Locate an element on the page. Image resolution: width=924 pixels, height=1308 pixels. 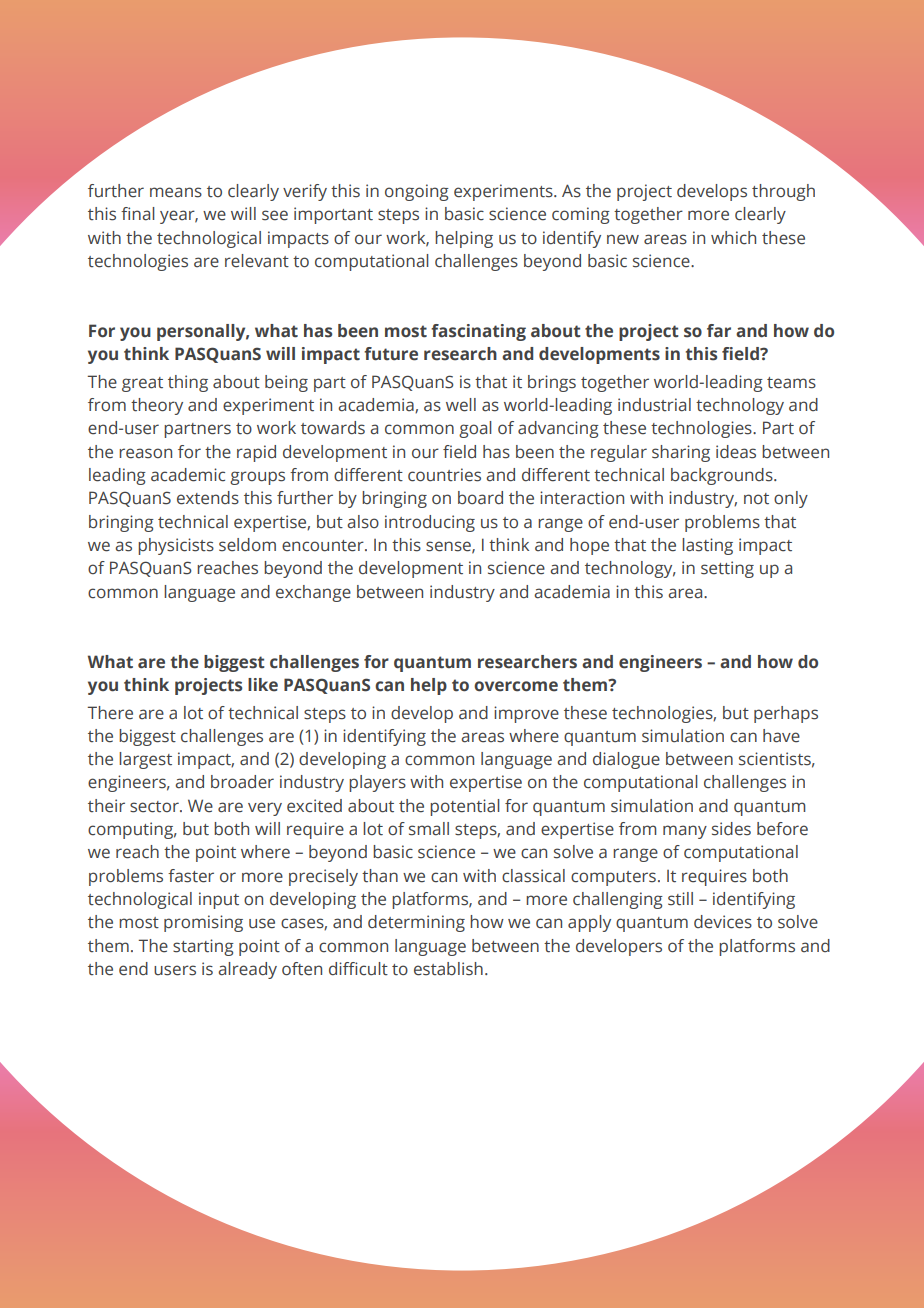
physicists is located at coordinates (176, 546).
